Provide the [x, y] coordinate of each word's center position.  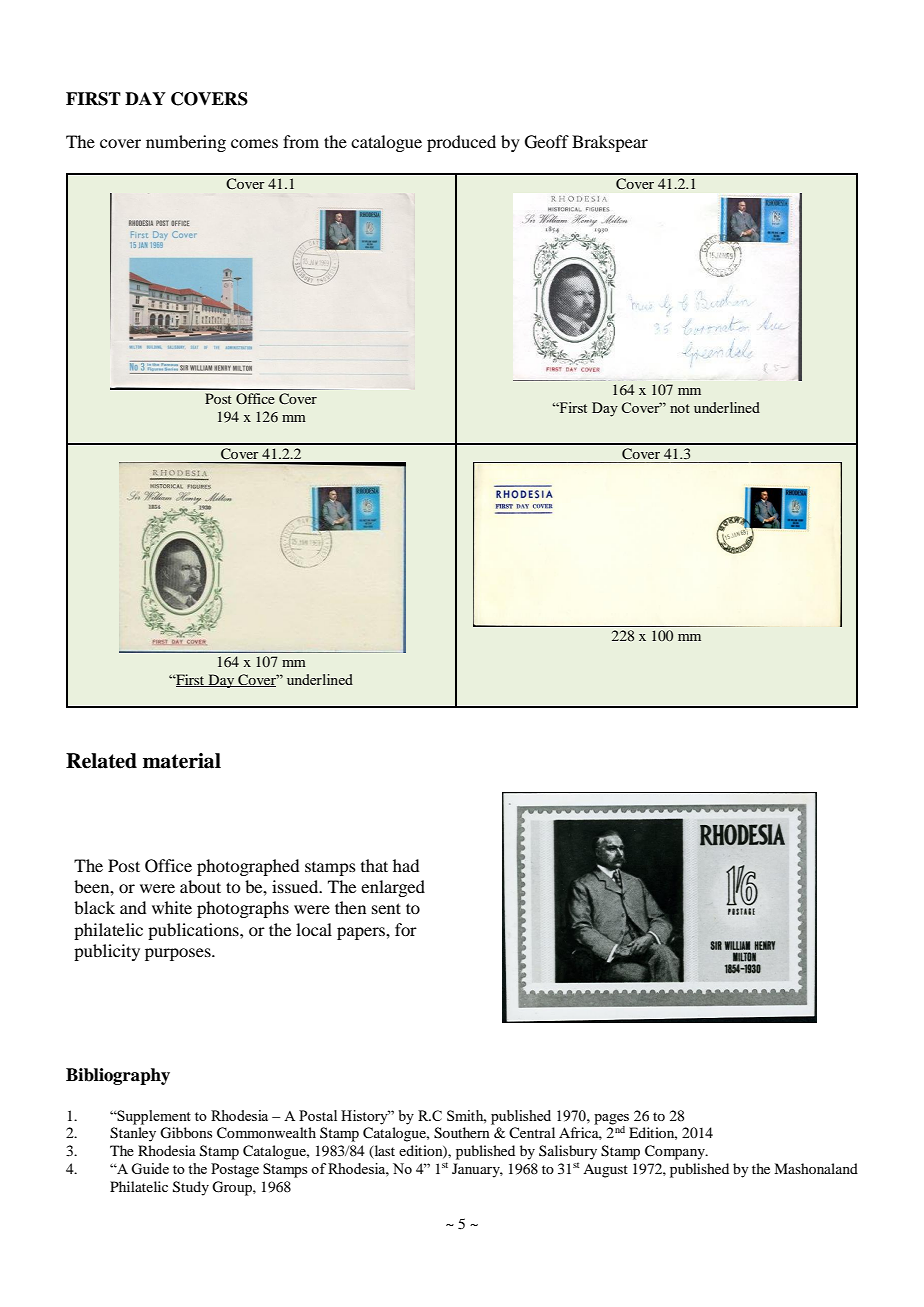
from [301, 141]
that [374, 865]
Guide [150, 1168]
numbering [186, 143]
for [406, 929]
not [680, 408]
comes [254, 143]
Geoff [547, 142]
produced [461, 143]
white [172, 907]
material [182, 761]
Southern [462, 1133]
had [406, 865]
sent [386, 908]
